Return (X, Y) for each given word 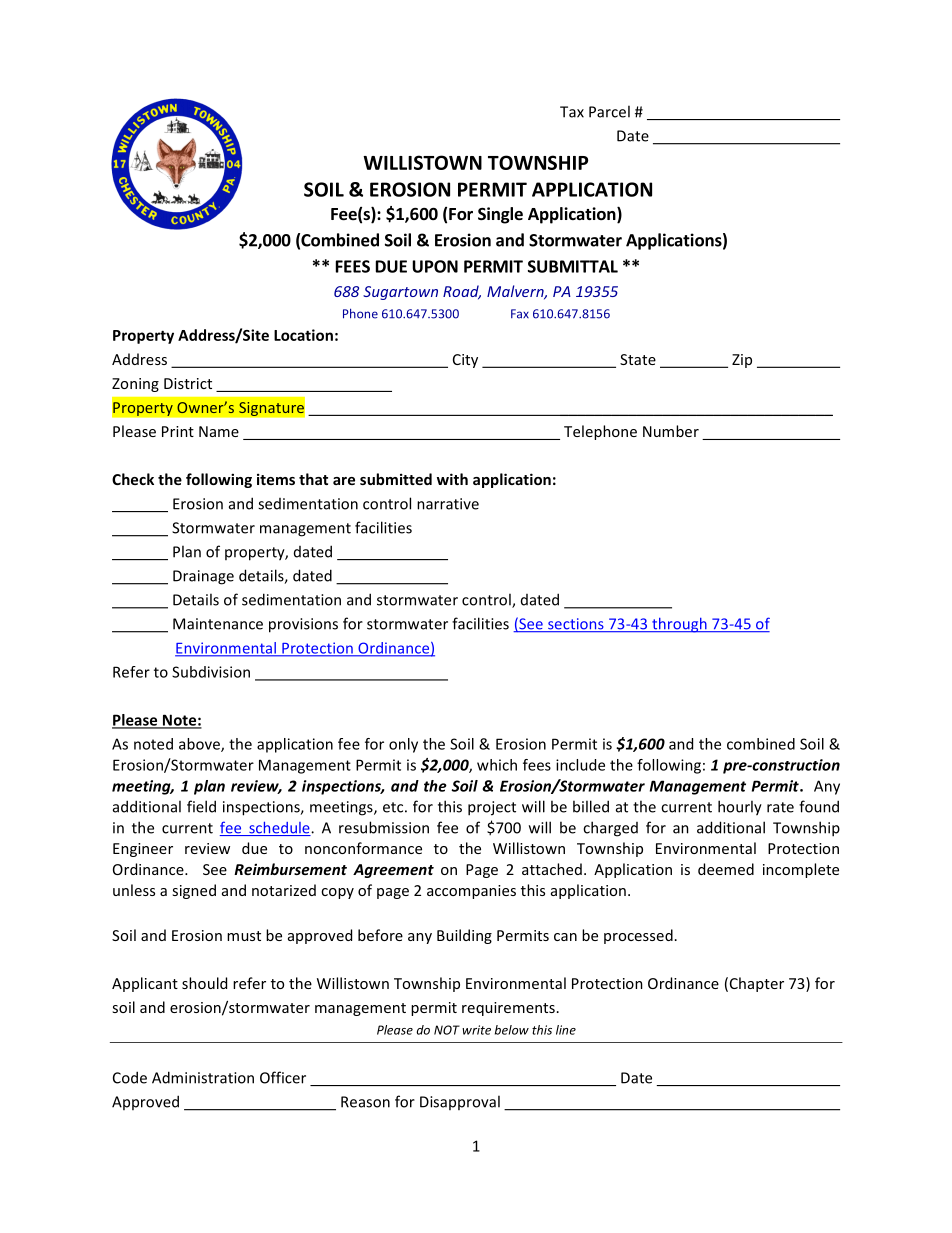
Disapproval (460, 1102)
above (200, 745)
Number (671, 431)
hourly (740, 808)
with (452, 479)
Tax (572, 112)
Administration (203, 1077)
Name (219, 431)
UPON (435, 266)
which (497, 765)
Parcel (609, 111)
